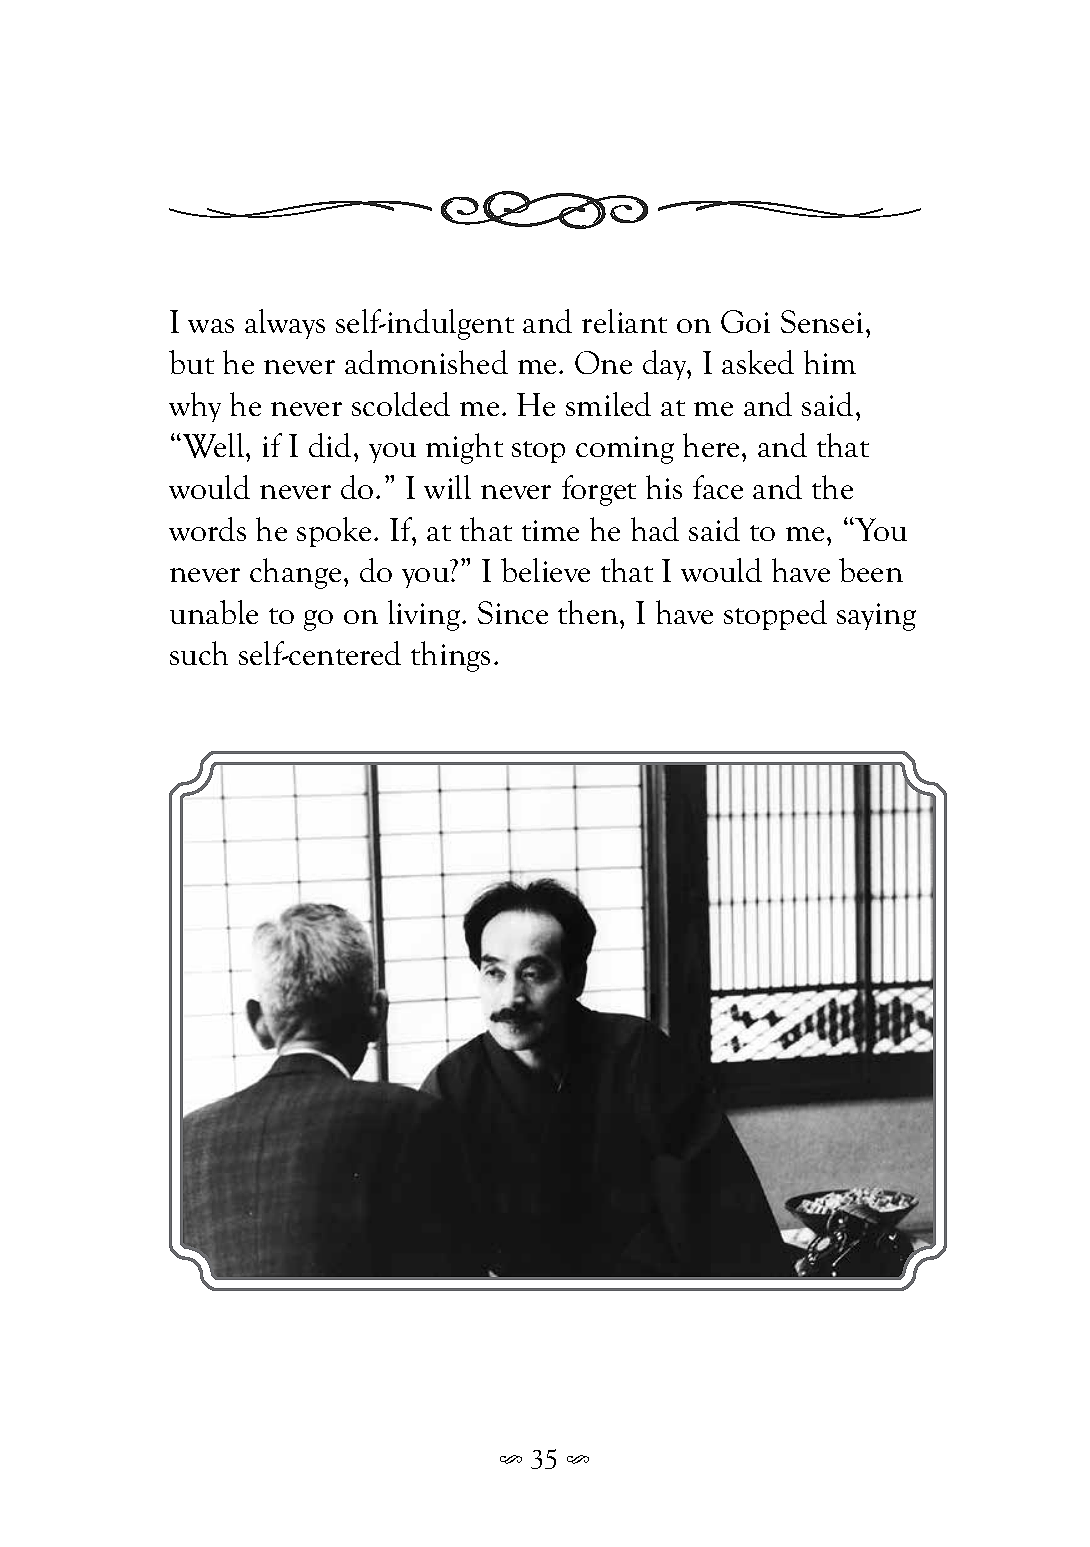 Image resolution: width=1090 pixels, height=1547 pixels. I want to click on believe, so click(545, 570).
